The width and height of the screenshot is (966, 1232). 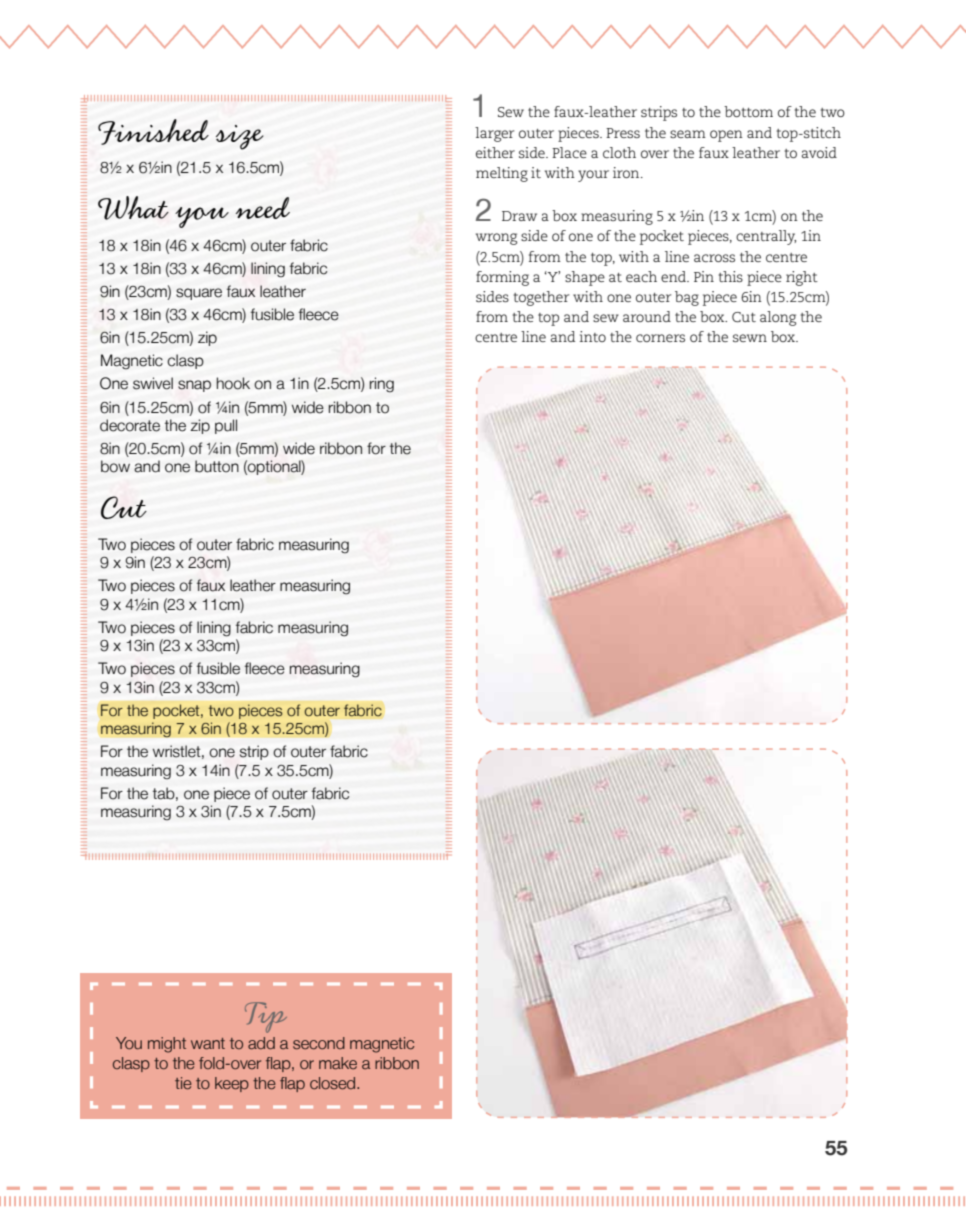 What do you see at coordinates (750, 338) in the screenshot?
I see `sewn` at bounding box center [750, 338].
